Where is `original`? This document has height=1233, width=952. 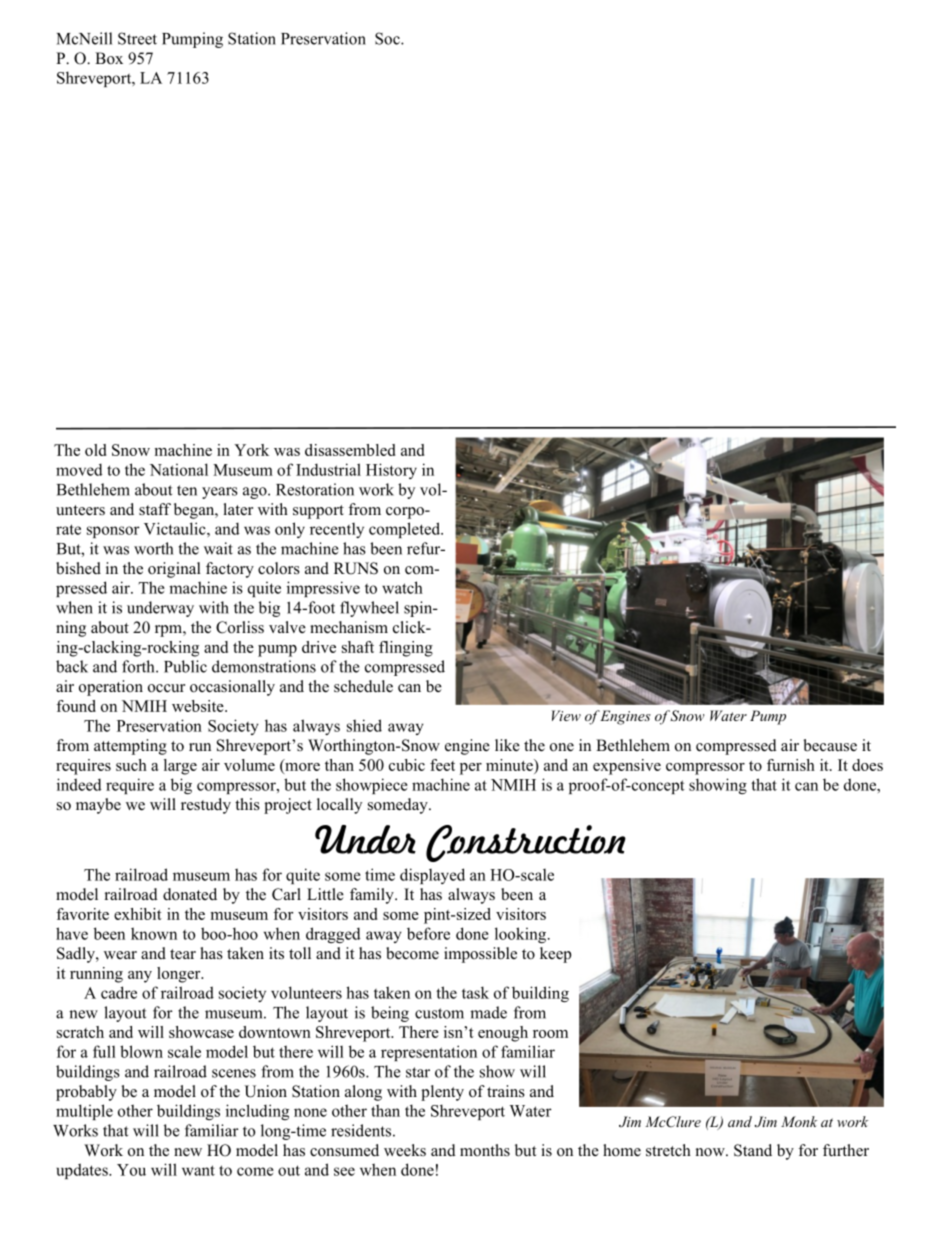 original is located at coordinates (174, 570).
